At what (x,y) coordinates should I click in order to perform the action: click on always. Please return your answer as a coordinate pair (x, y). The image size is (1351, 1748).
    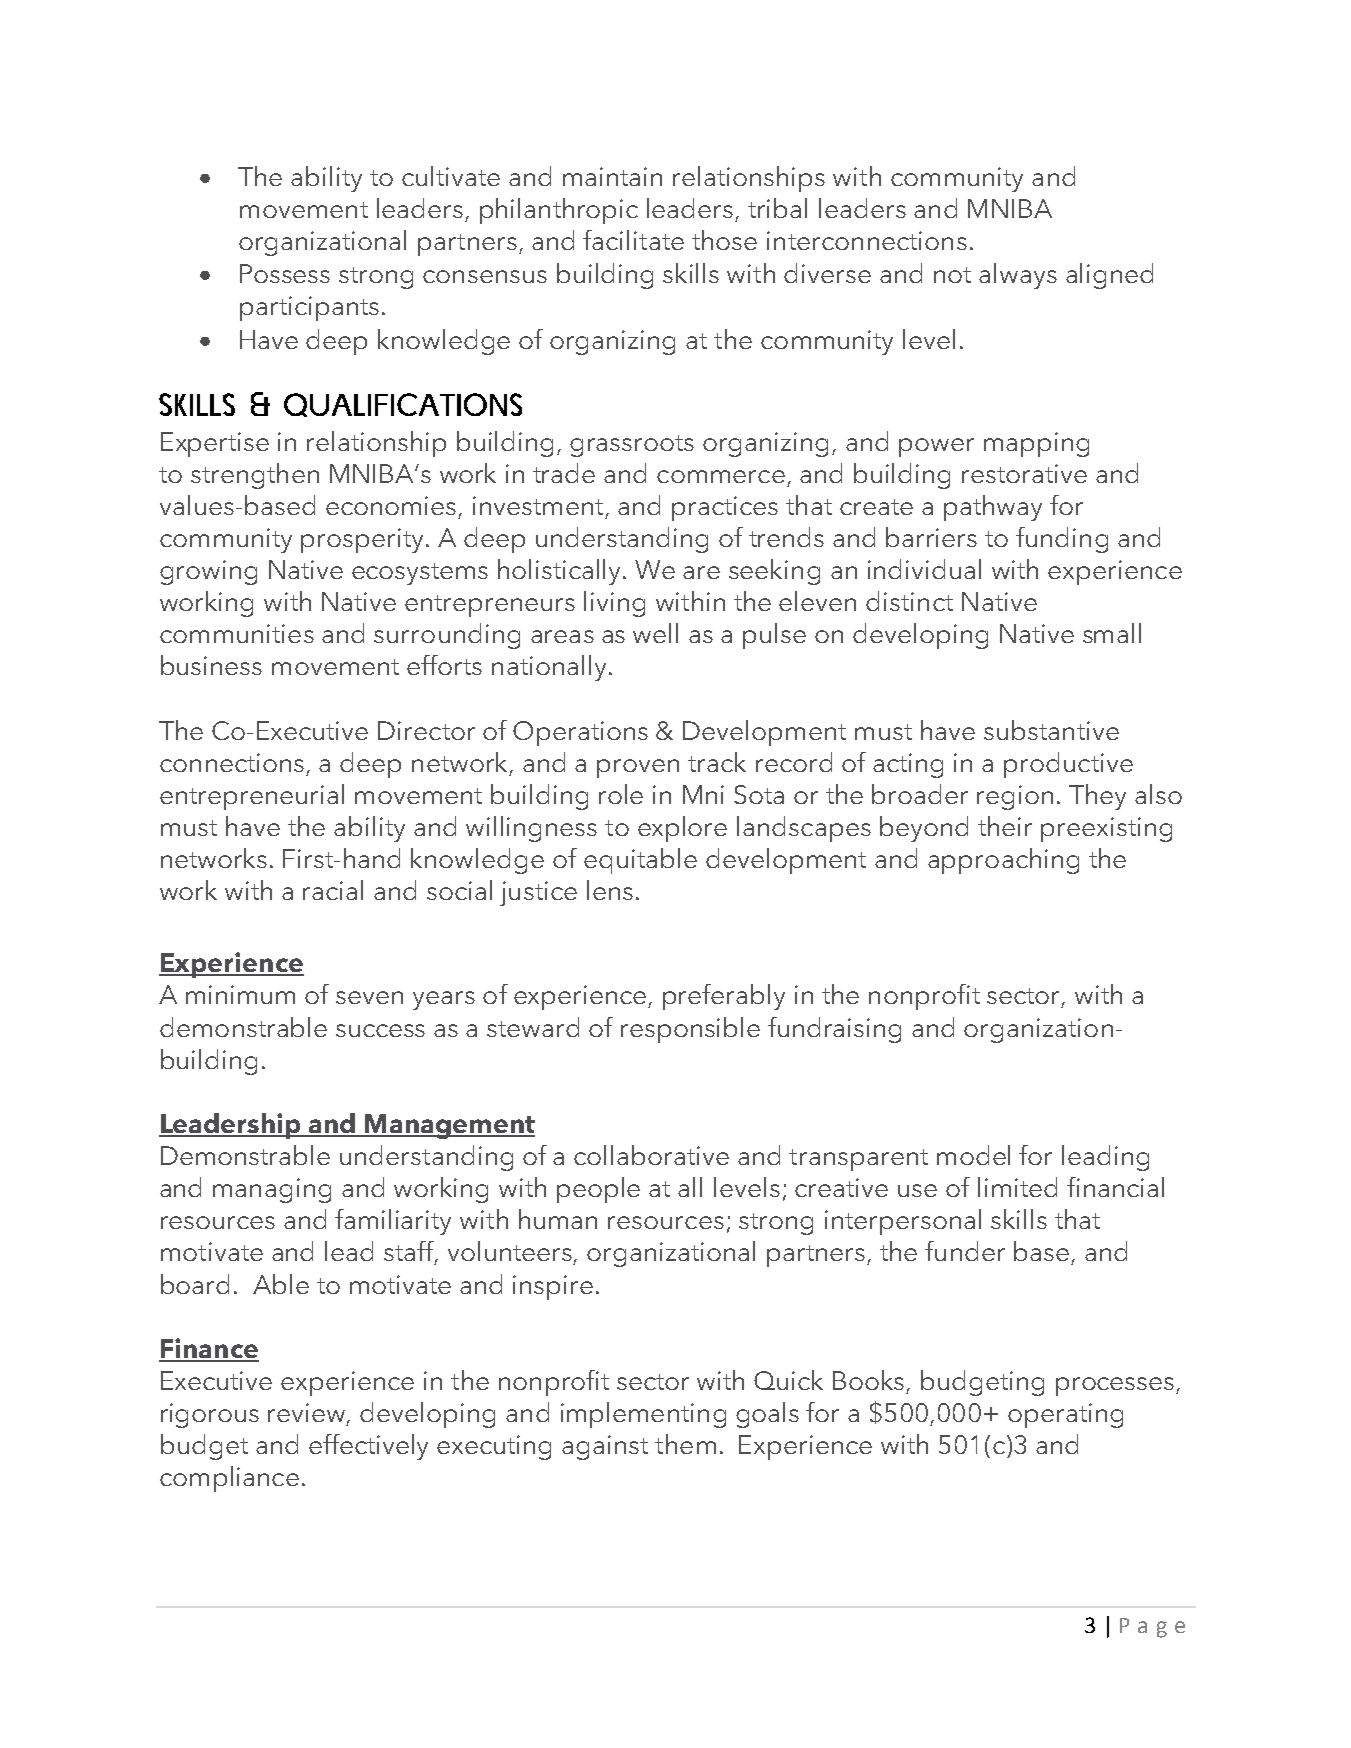
    Looking at the image, I should click on (1018, 276).
